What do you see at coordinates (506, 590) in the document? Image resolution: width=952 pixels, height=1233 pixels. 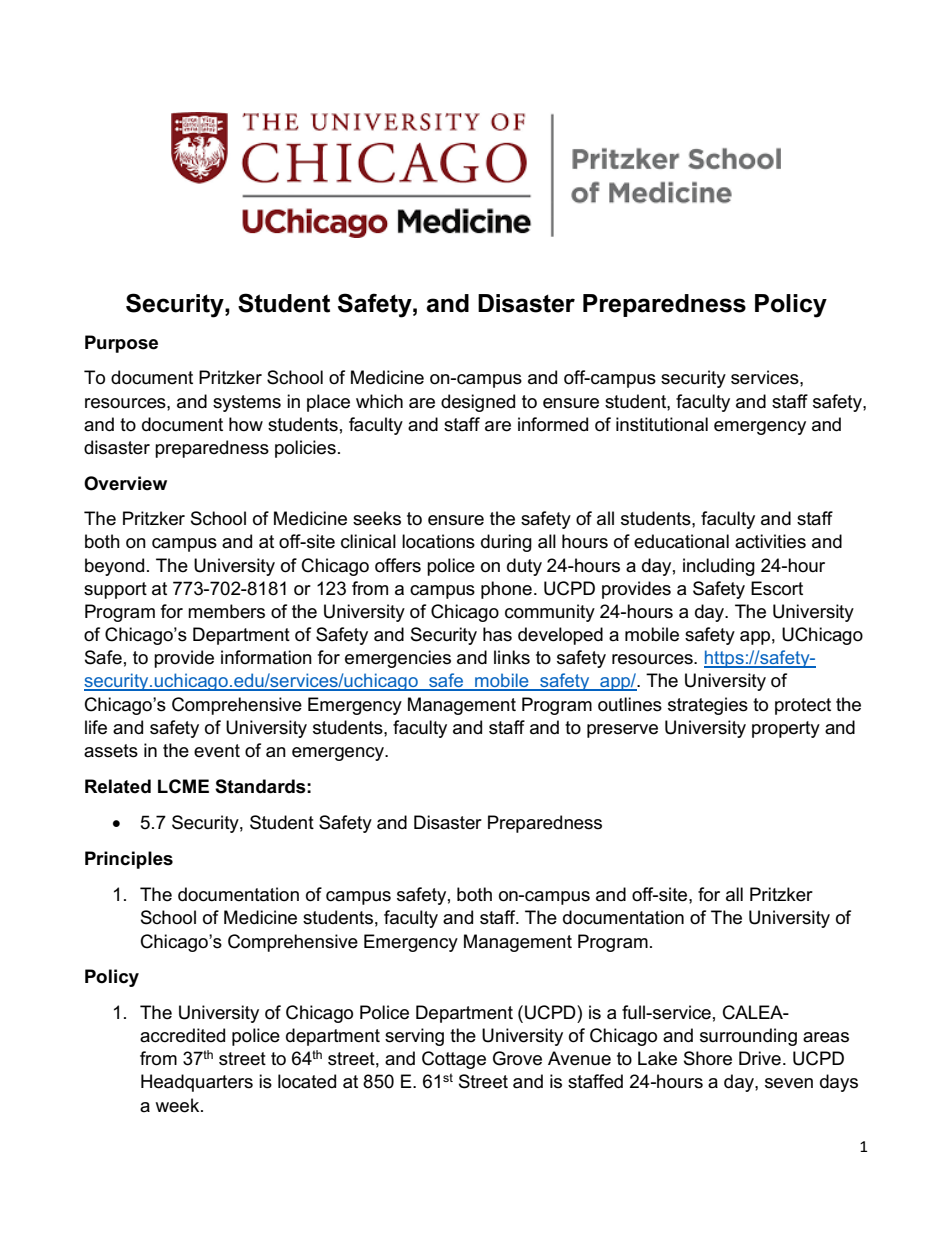 I see `phone` at bounding box center [506, 590].
